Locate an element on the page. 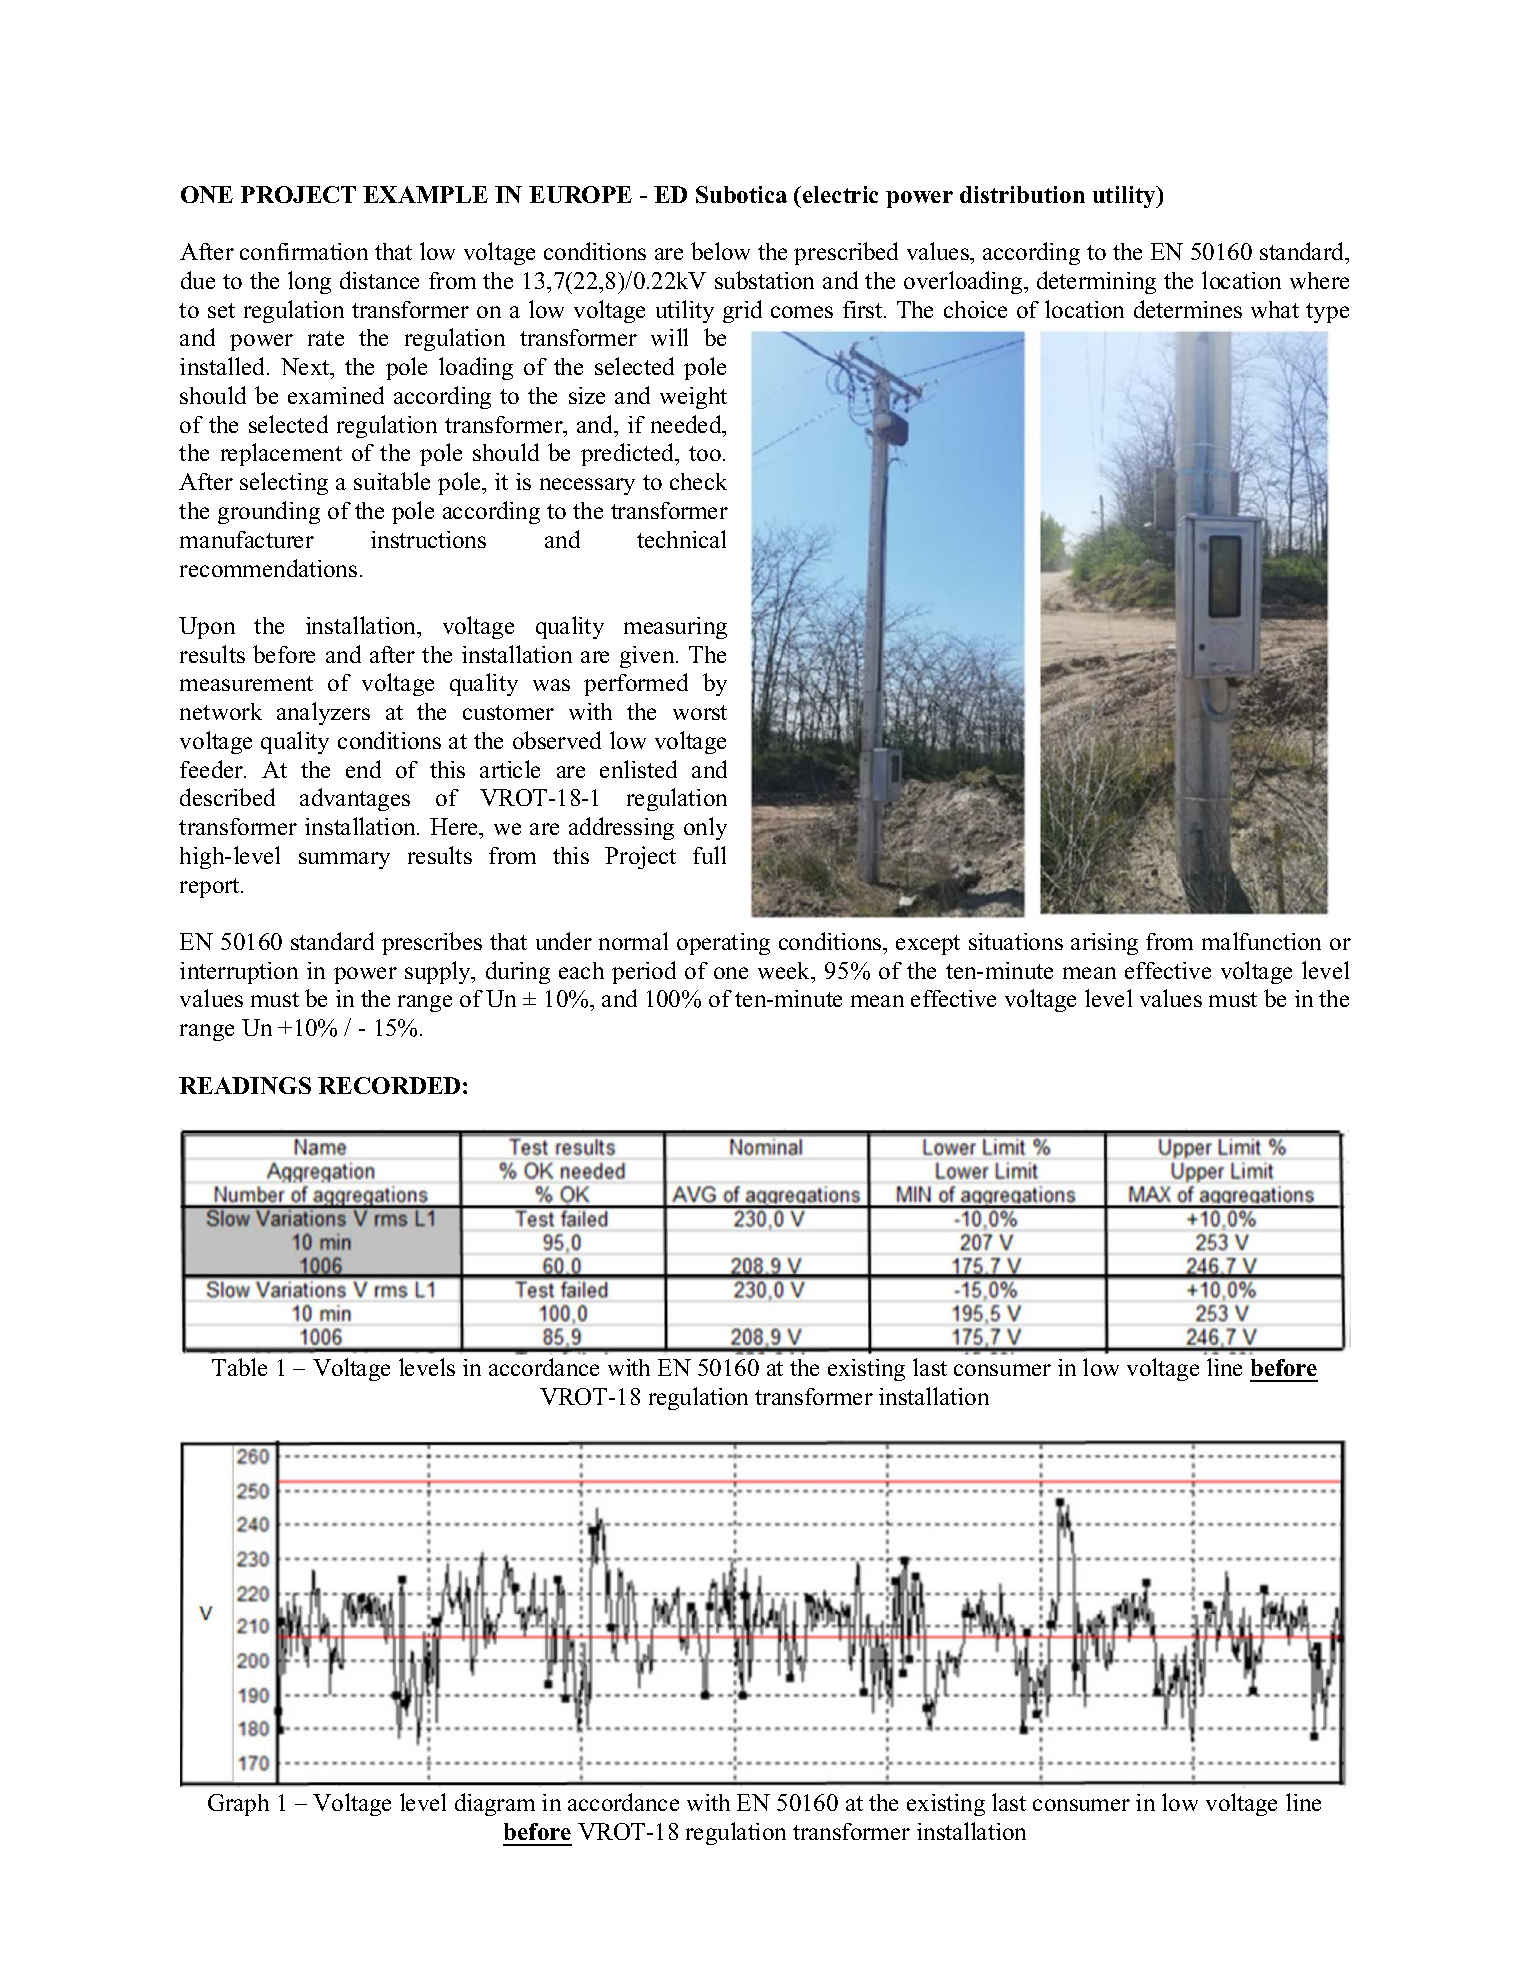  arising is located at coordinates (1104, 944).
